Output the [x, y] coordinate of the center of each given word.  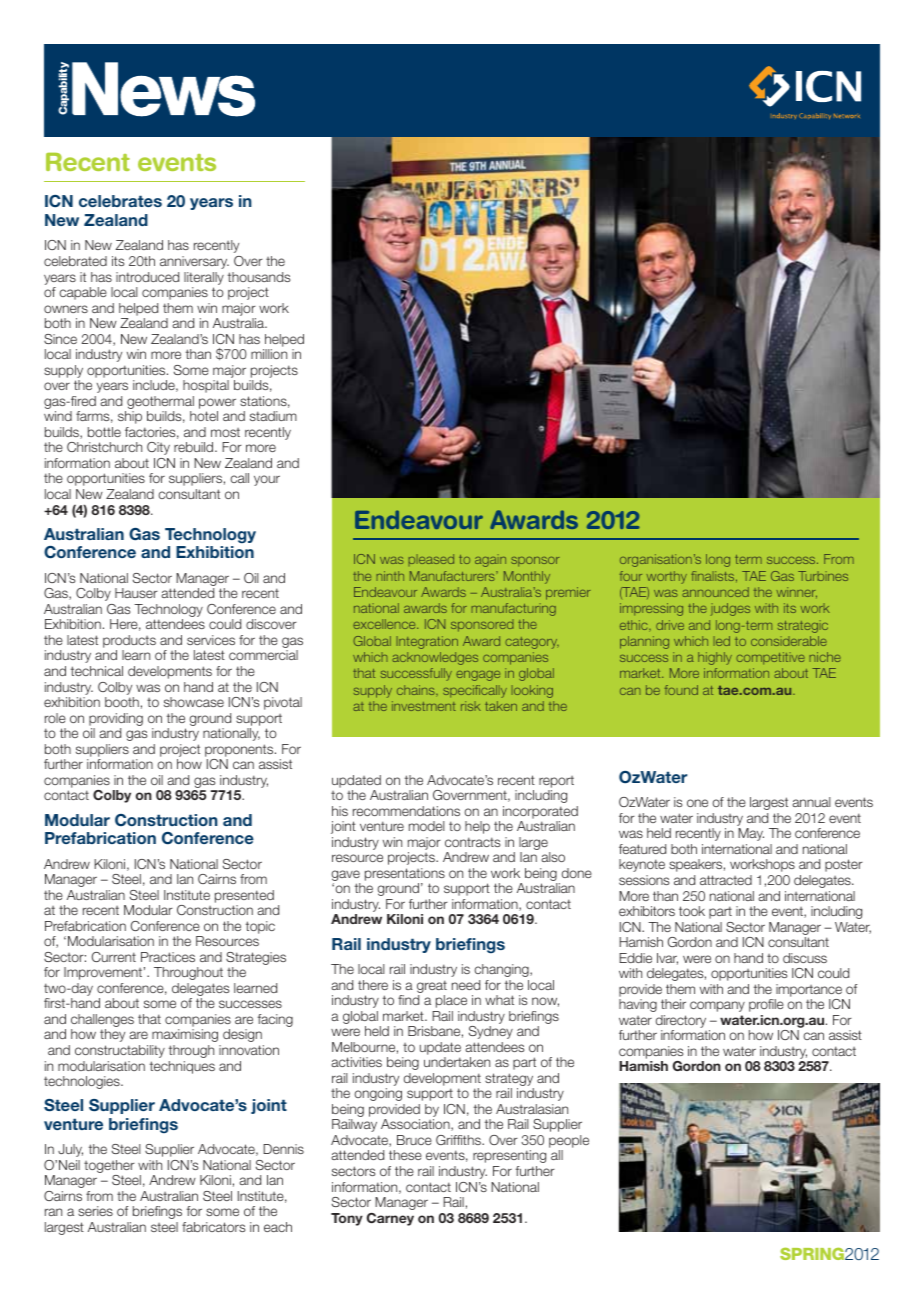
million [269, 354]
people [569, 1143]
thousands [259, 277]
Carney [390, 1219]
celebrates [120, 201]
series [95, 1211]
